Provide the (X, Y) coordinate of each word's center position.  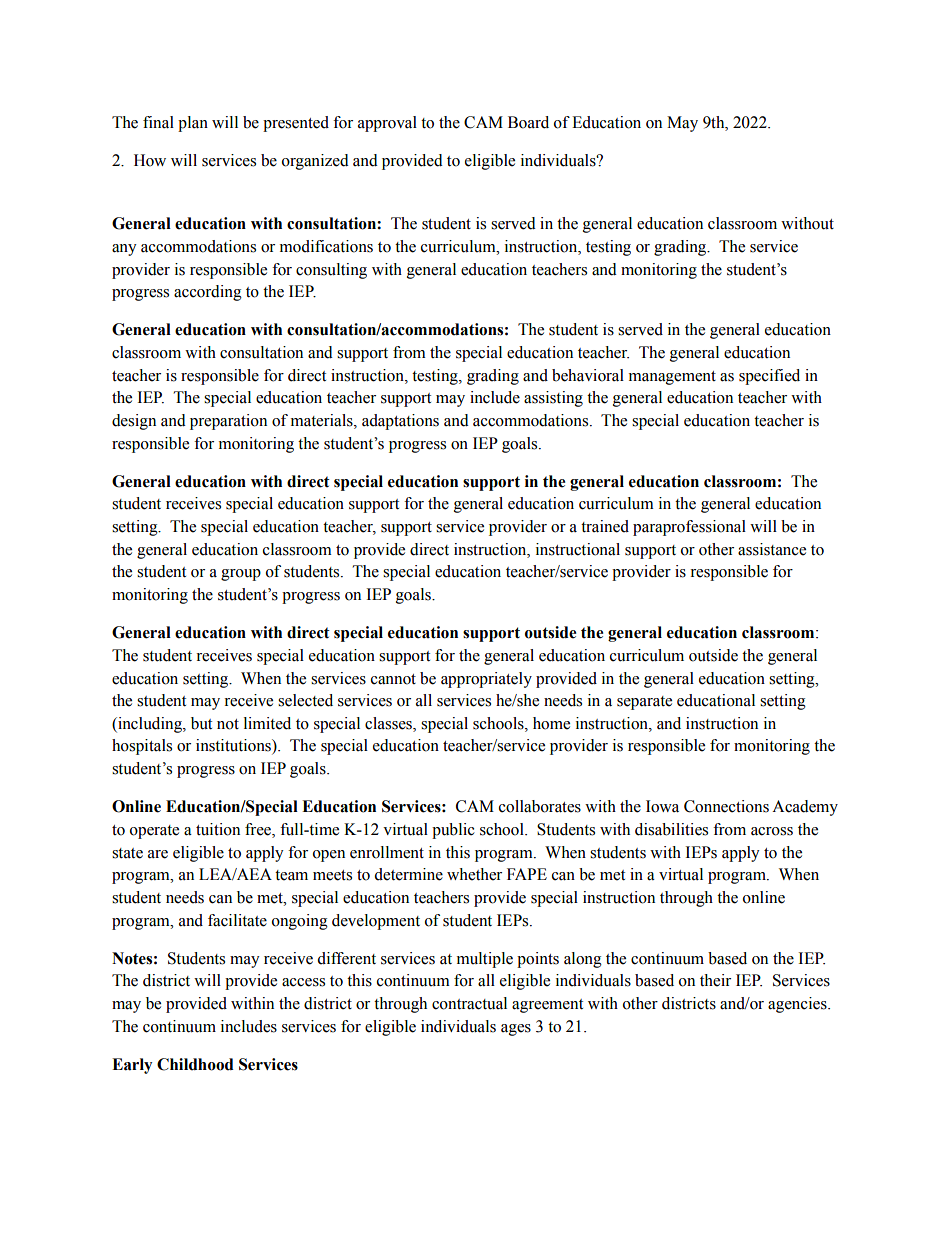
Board (528, 122)
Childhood (195, 1064)
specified (769, 377)
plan (193, 124)
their (715, 980)
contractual (469, 1003)
